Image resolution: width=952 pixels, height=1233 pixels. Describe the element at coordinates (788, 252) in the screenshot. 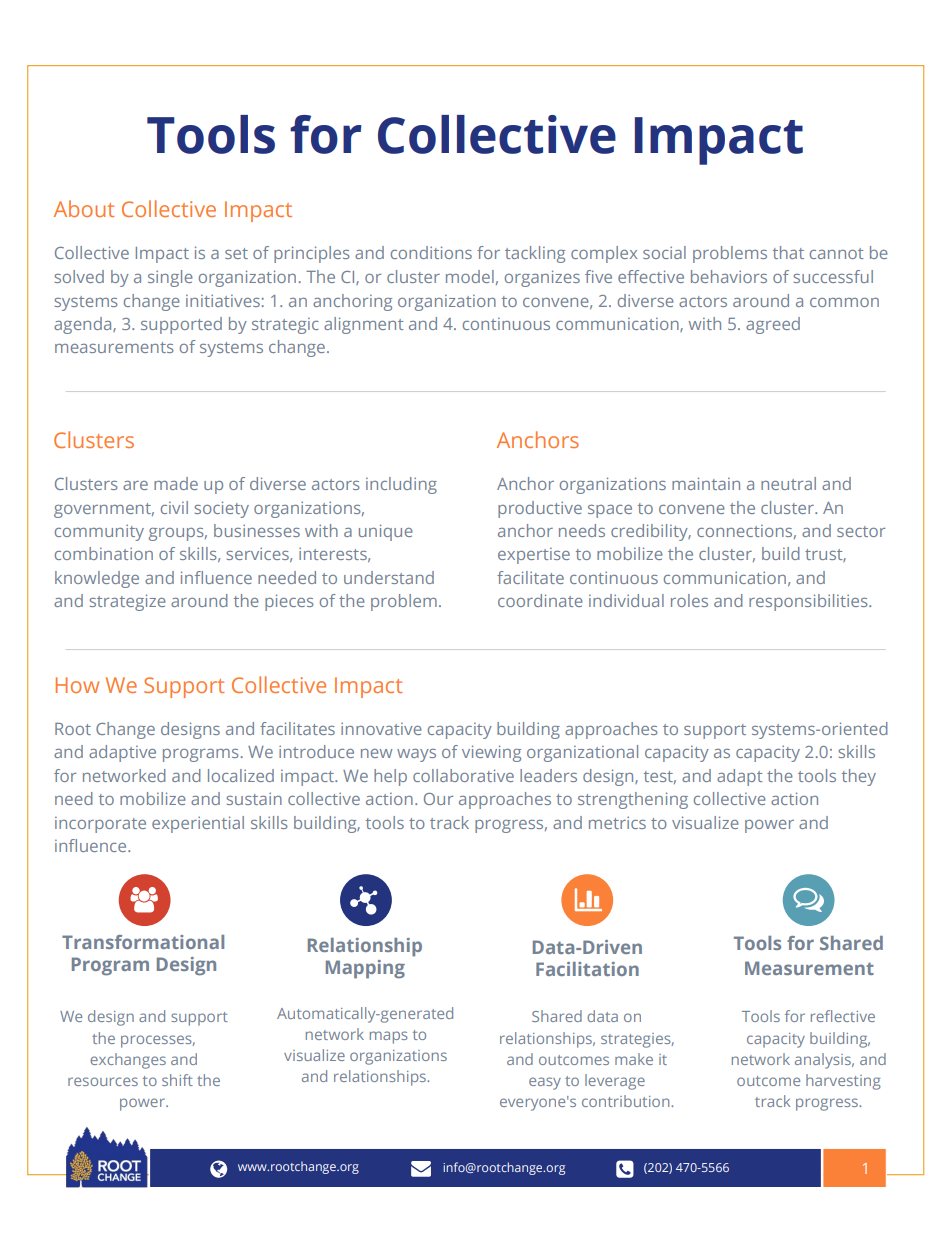

I see `that` at that location.
